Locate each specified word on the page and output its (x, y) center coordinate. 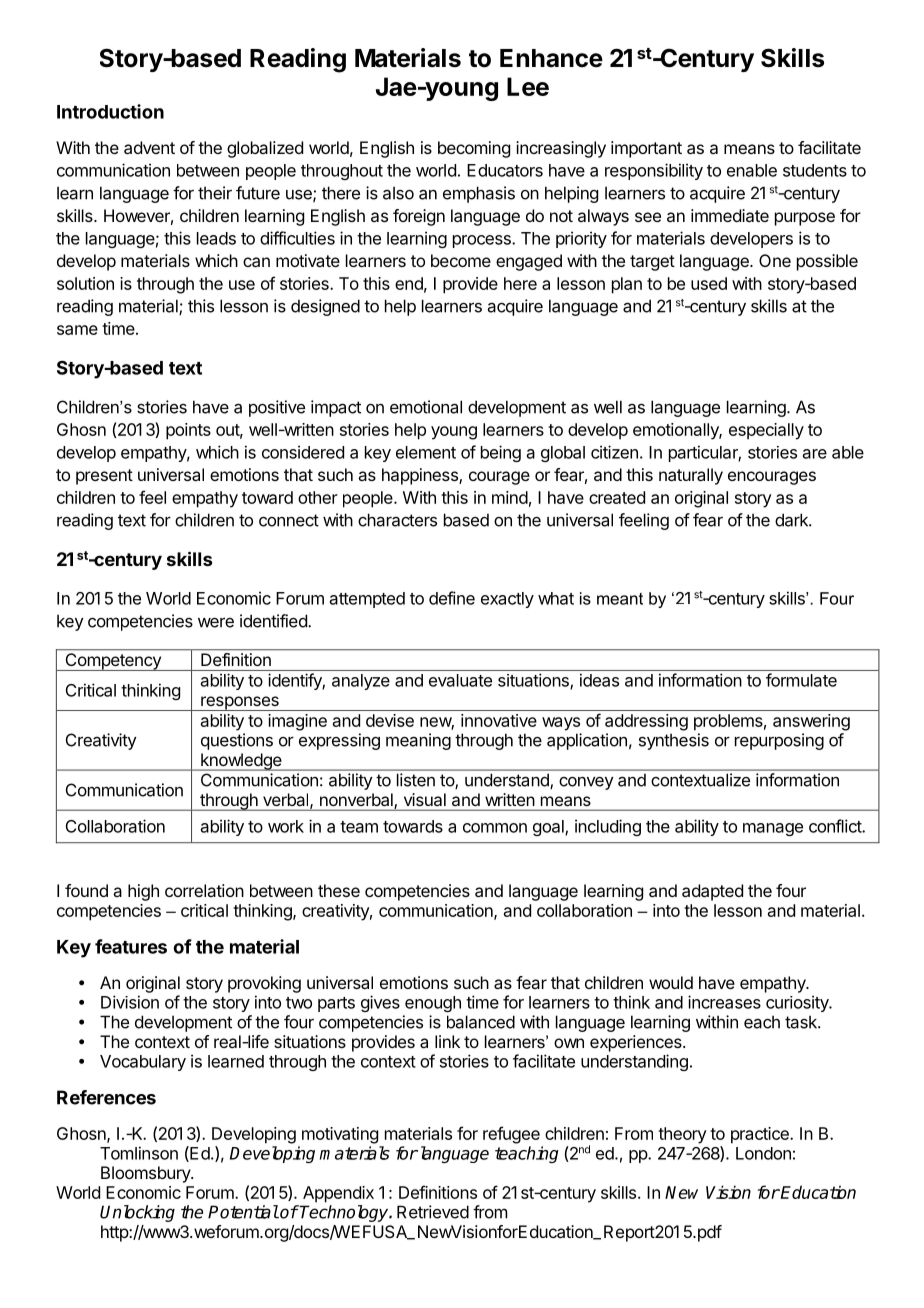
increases (724, 1002)
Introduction (110, 111)
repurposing (779, 741)
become (461, 260)
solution (85, 283)
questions (237, 741)
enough (433, 1004)
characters (397, 520)
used (709, 283)
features (131, 946)
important (646, 149)
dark (792, 520)
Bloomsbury (146, 1174)
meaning (418, 741)
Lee (528, 86)
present (104, 477)
